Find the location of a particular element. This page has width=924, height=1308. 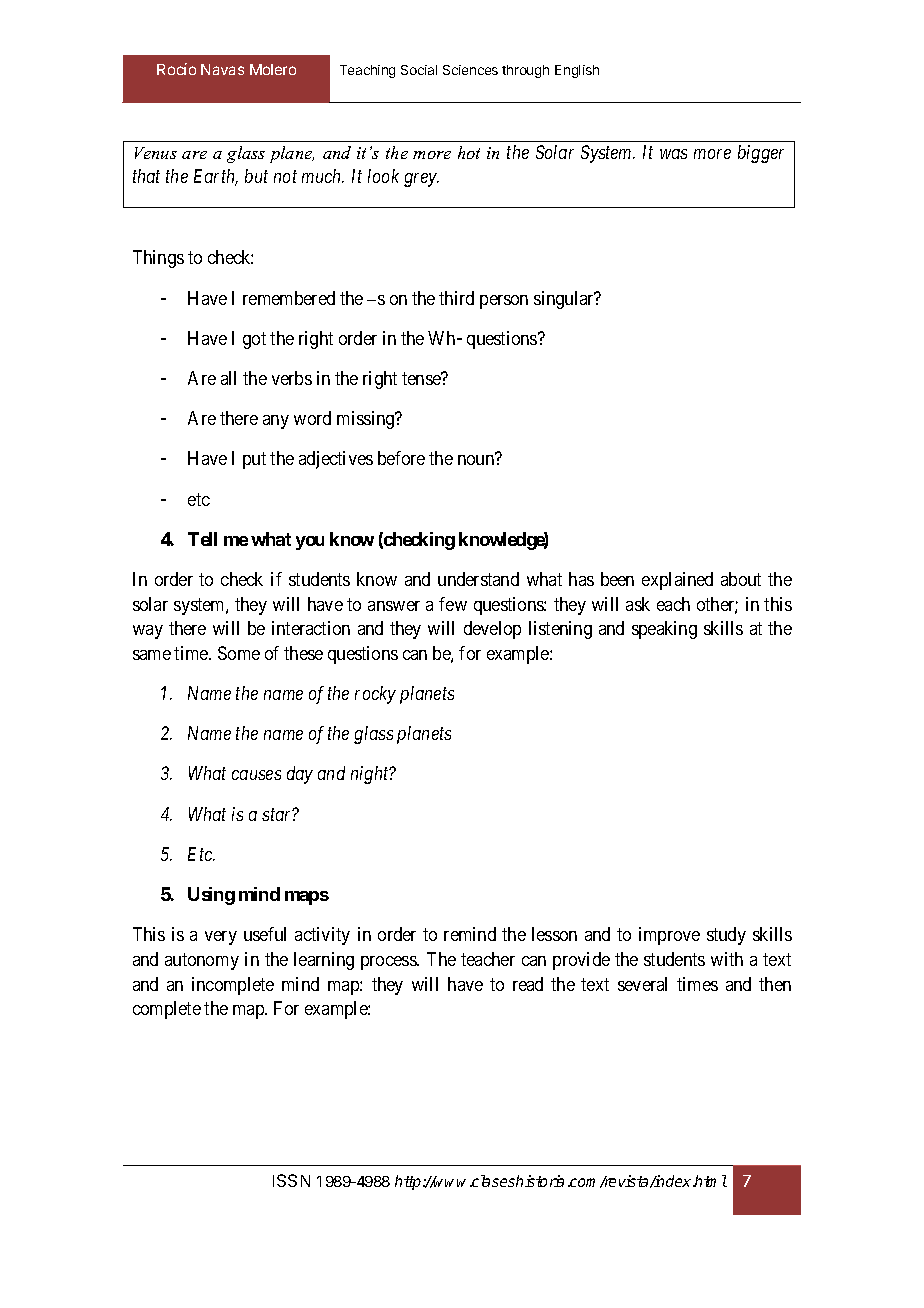

put is located at coordinates (254, 461).
